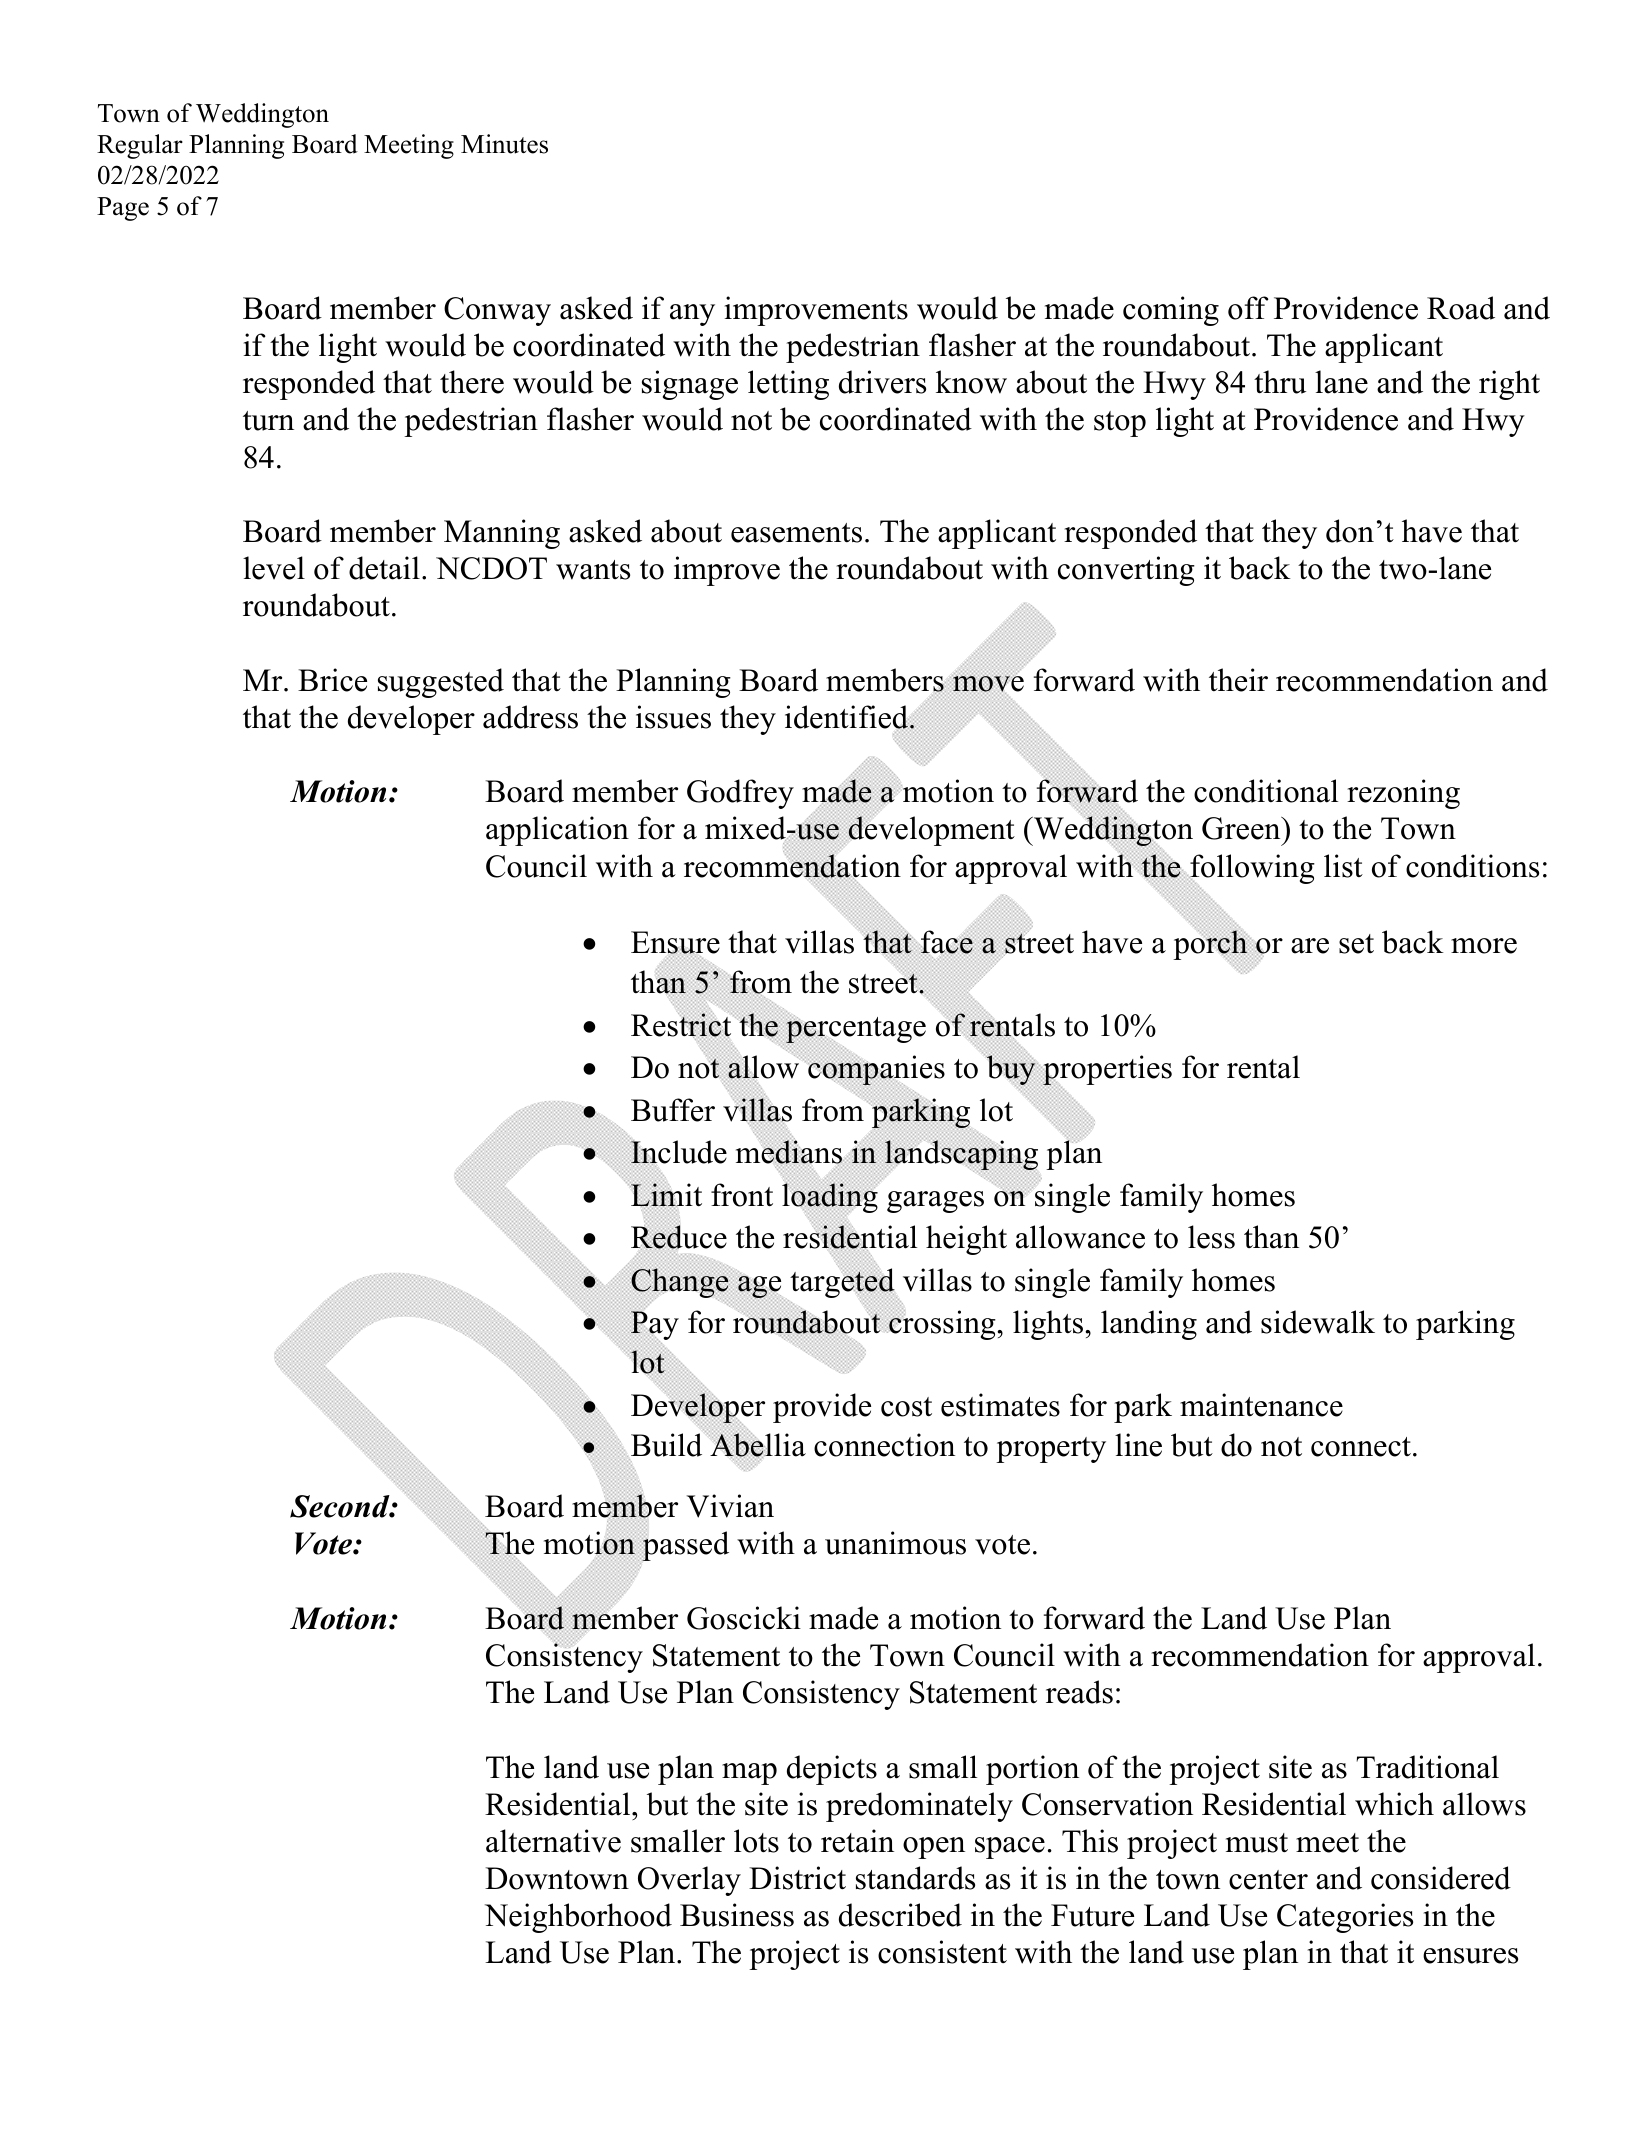 This image has width=1649, height=2134. I want to click on Vivian, so click(730, 1506).
